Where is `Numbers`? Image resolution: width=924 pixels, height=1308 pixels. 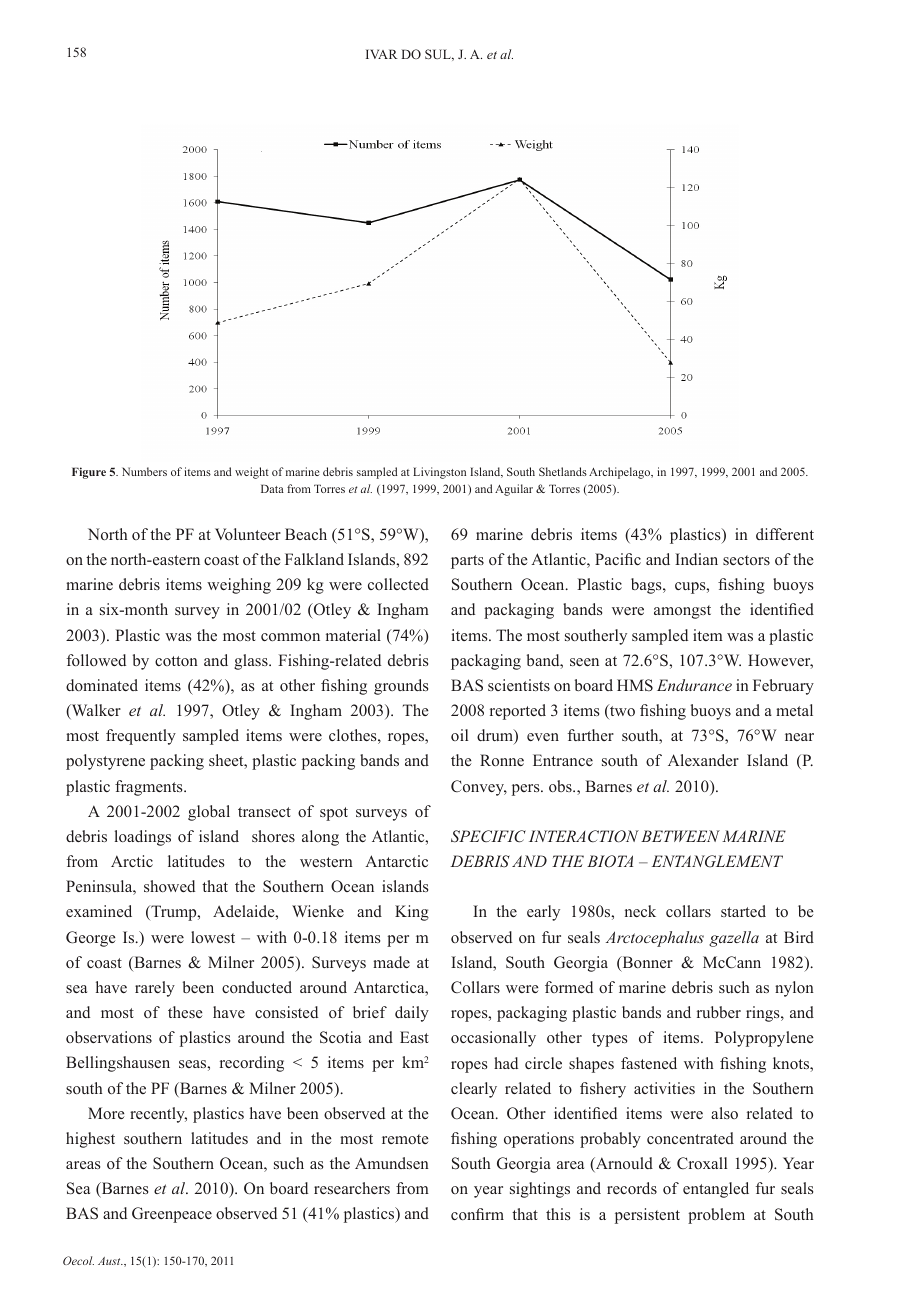
Numbers is located at coordinates (144, 471).
